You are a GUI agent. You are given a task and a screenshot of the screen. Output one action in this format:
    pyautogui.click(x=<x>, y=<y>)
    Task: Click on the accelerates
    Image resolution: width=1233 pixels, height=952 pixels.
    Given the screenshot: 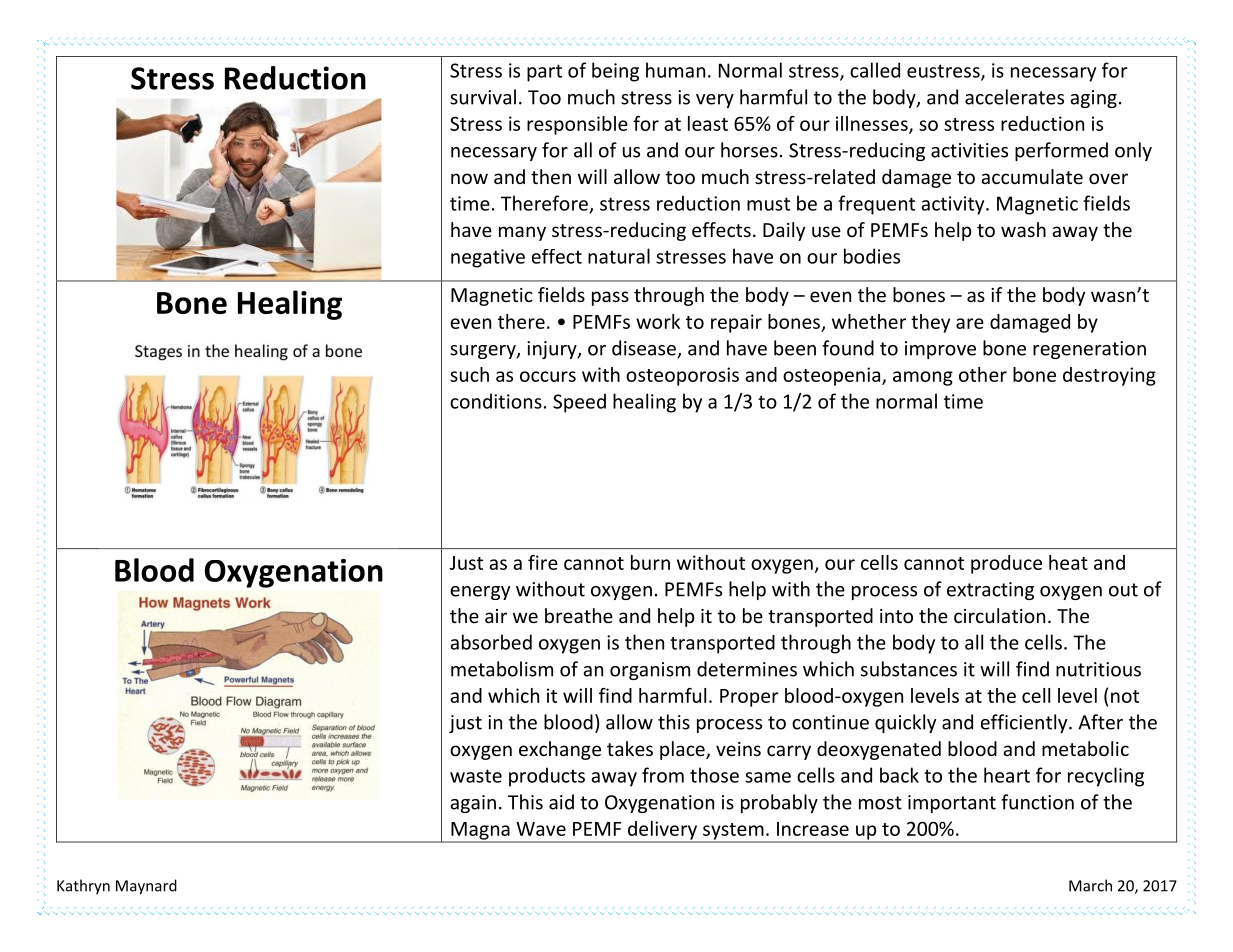 What is the action you would take?
    pyautogui.click(x=1014, y=97)
